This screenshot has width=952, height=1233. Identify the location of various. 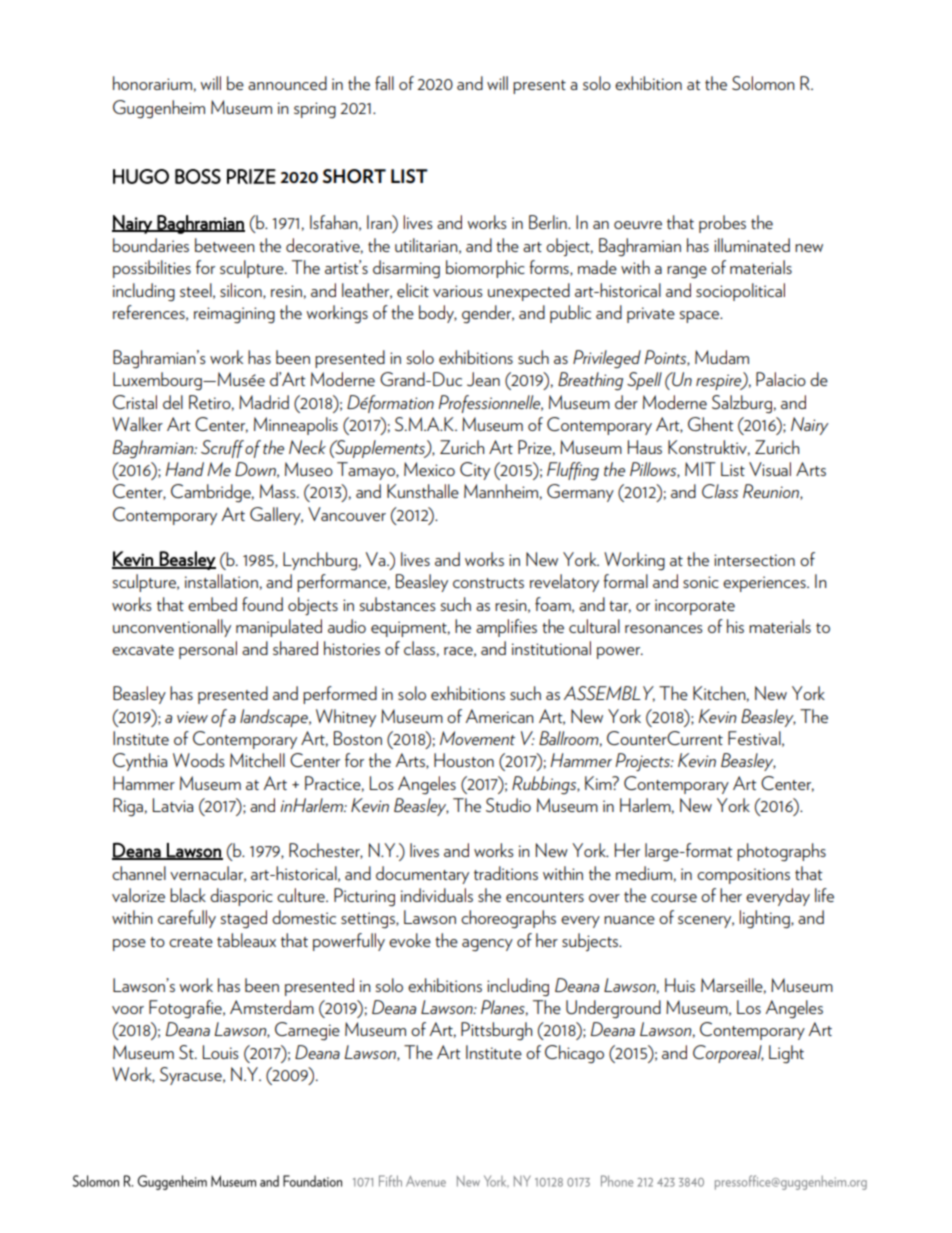
(458, 291).
